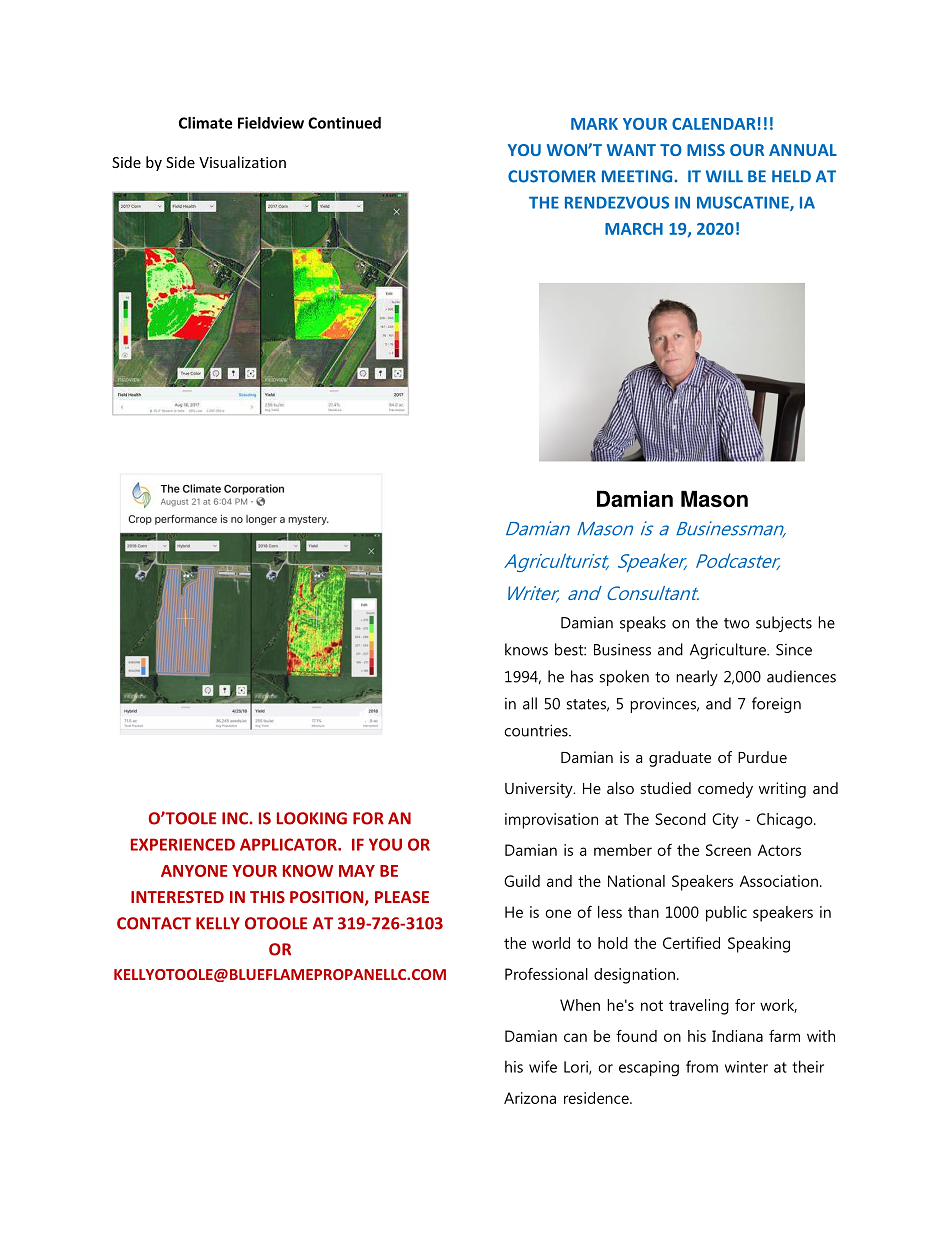 The height and width of the document is (1233, 952). Describe the element at coordinates (582, 676) in the document. I see `has` at that location.
